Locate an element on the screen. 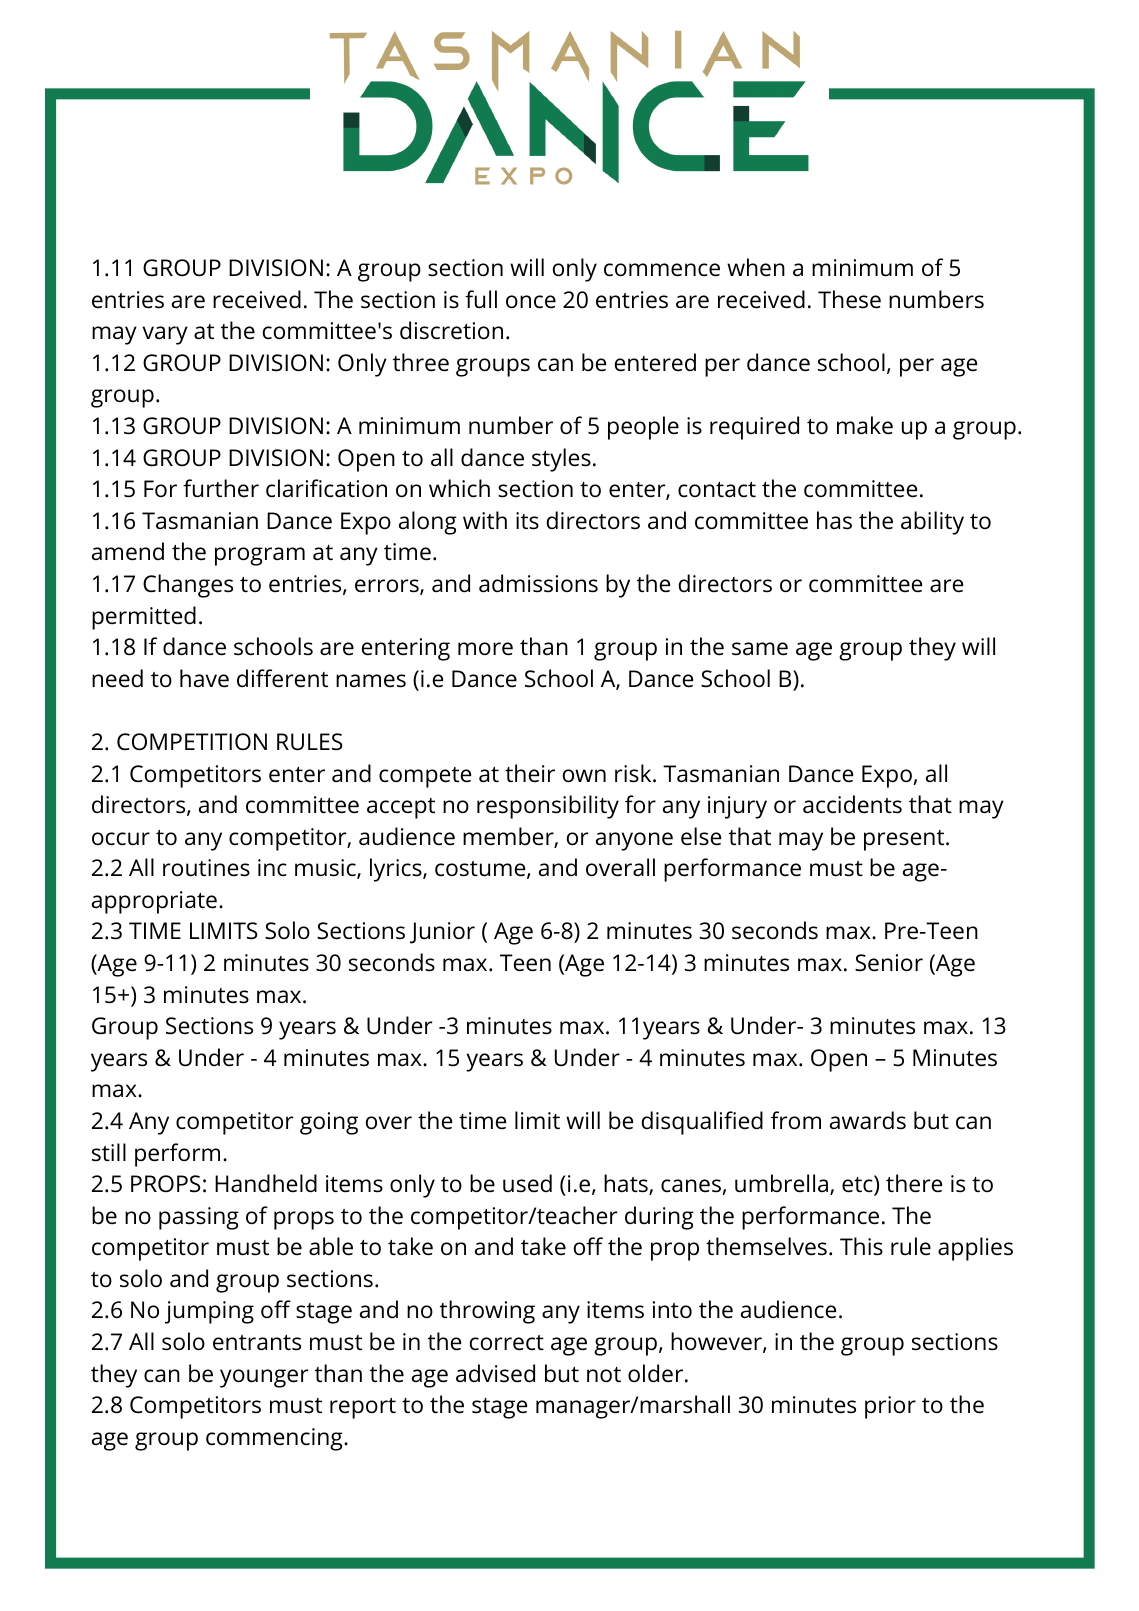 The height and width of the screenshot is (1611, 1139). advised is located at coordinates (495, 1373).
